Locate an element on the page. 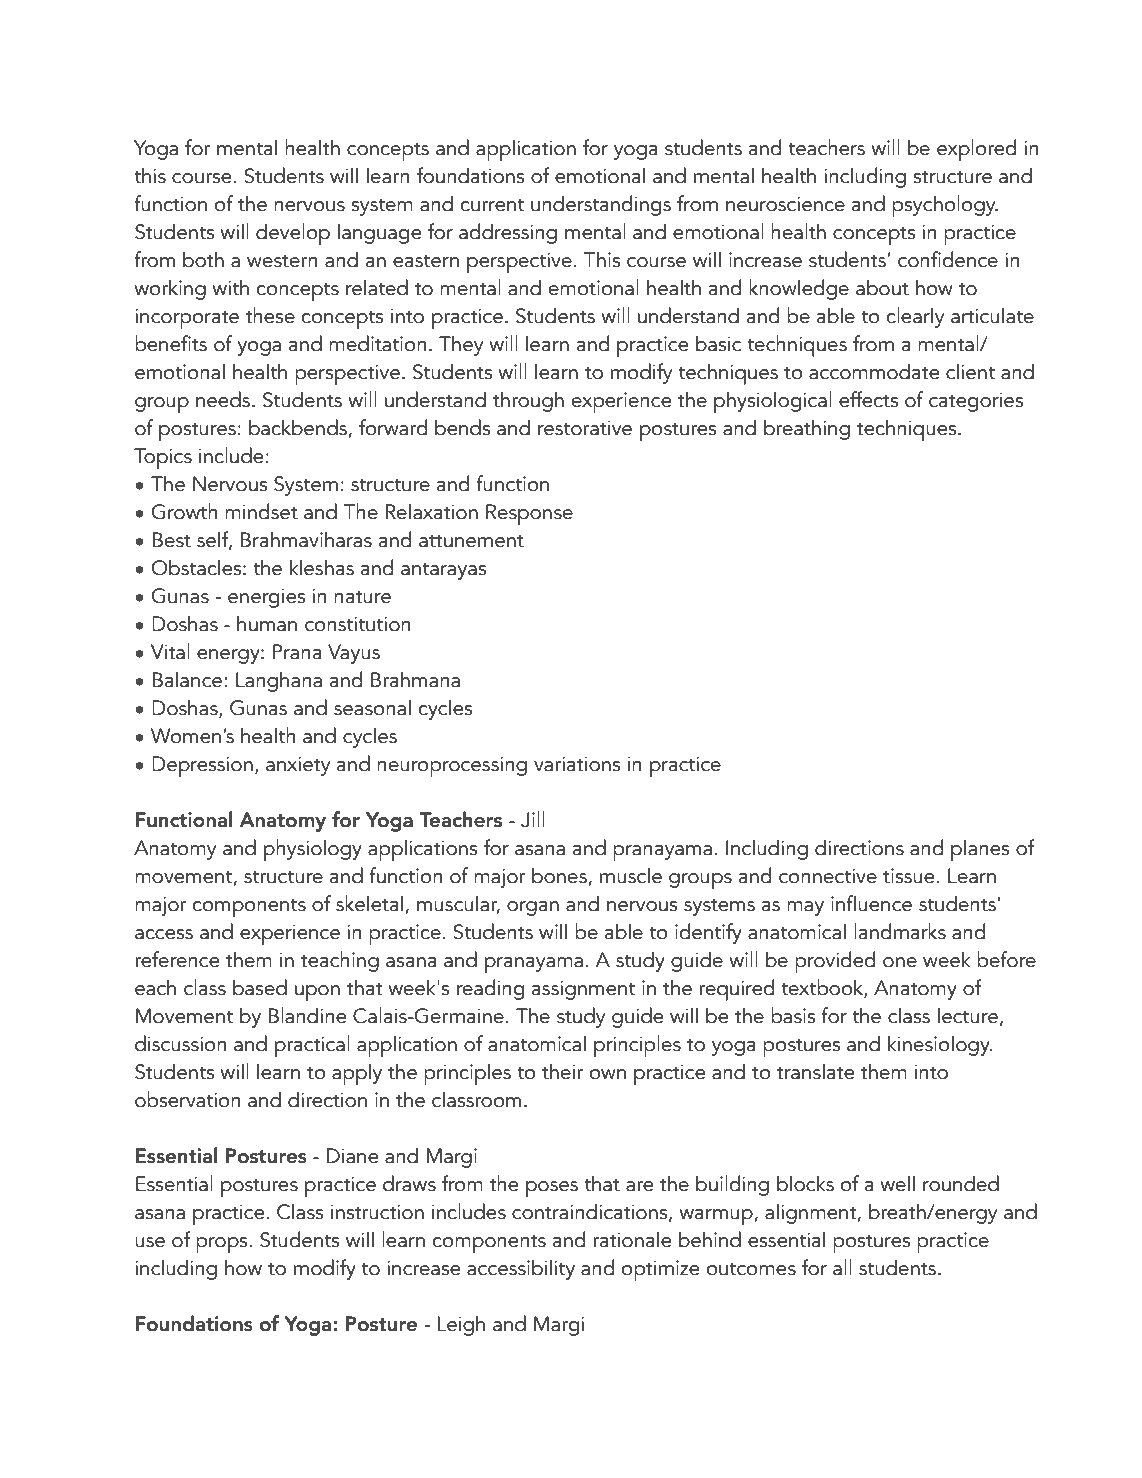  based is located at coordinates (260, 987).
